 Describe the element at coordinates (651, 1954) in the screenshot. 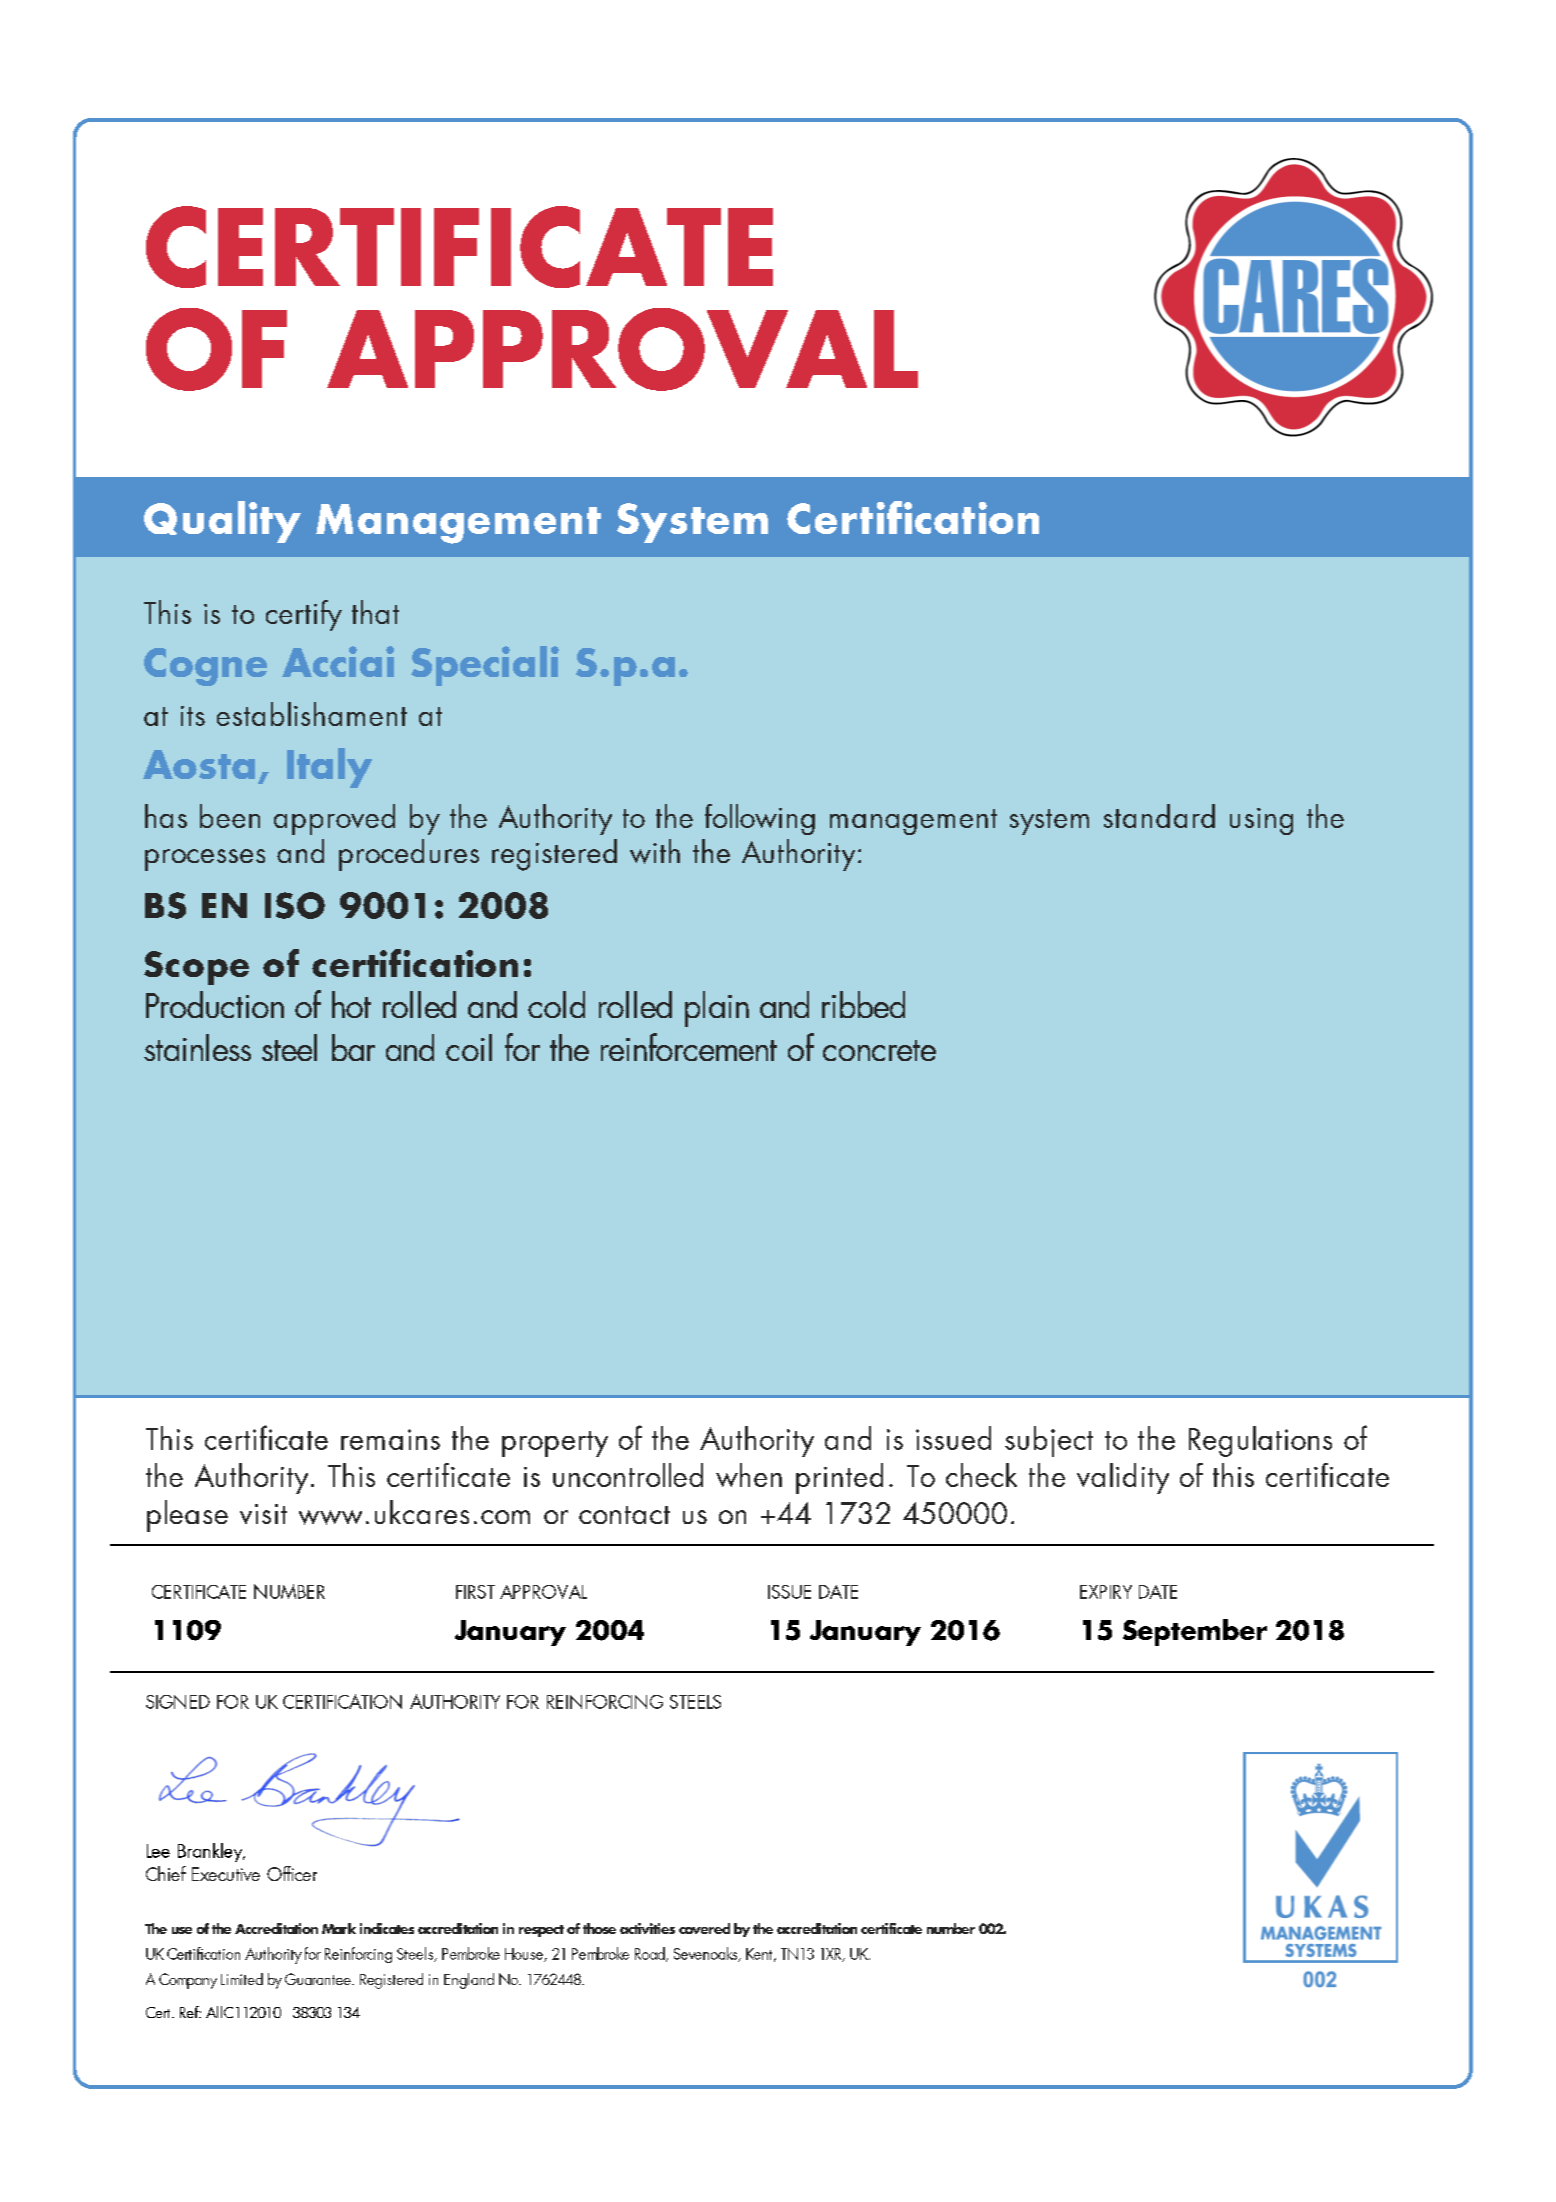

I see `Road` at that location.
